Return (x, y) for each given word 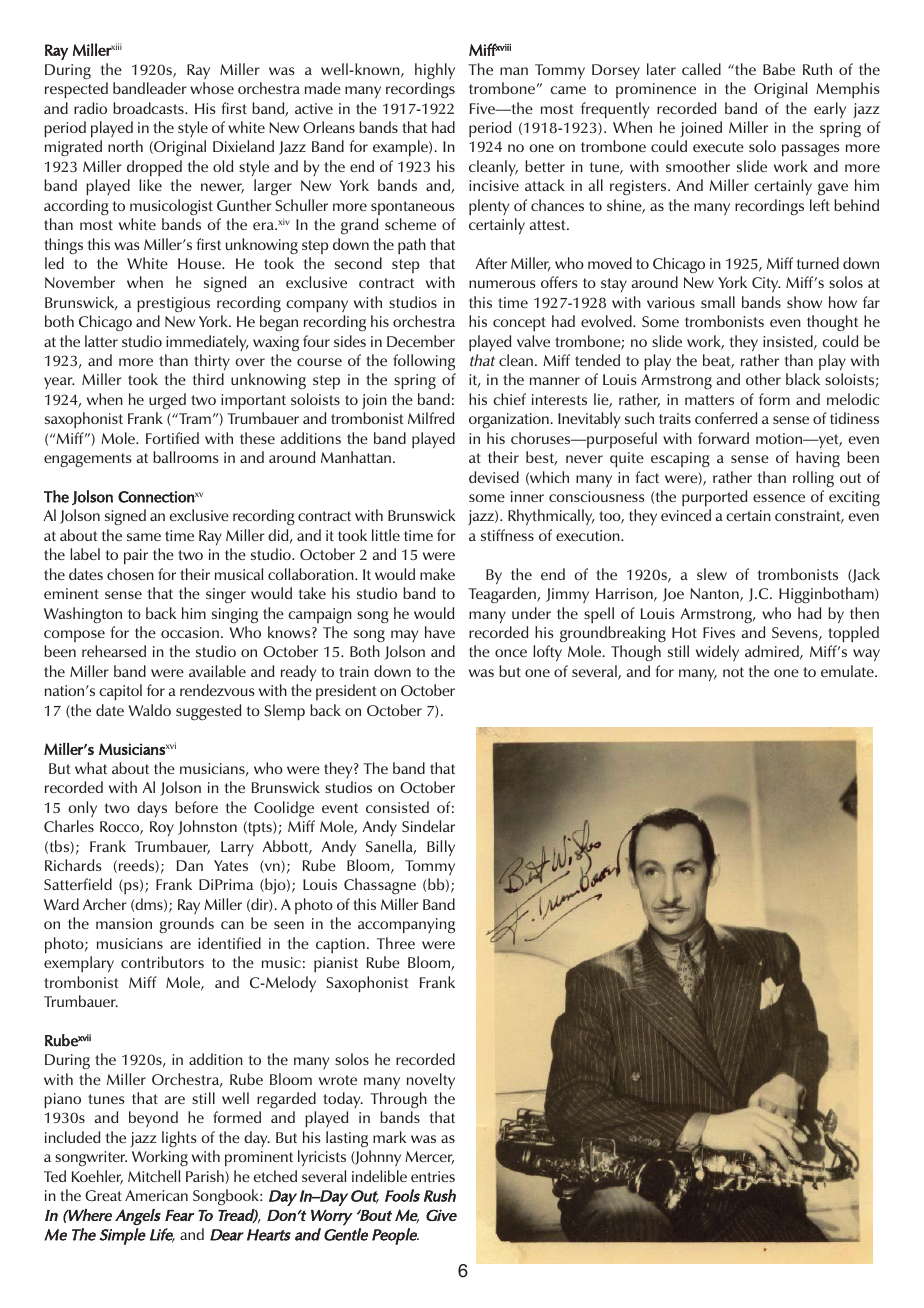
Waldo (149, 710)
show (804, 302)
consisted (397, 807)
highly (435, 71)
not (733, 672)
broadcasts (149, 108)
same (144, 537)
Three (396, 943)
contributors (162, 962)
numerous (502, 284)
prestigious (173, 304)
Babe (779, 69)
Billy (441, 848)
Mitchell (154, 1176)
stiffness (507, 535)
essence (779, 498)
